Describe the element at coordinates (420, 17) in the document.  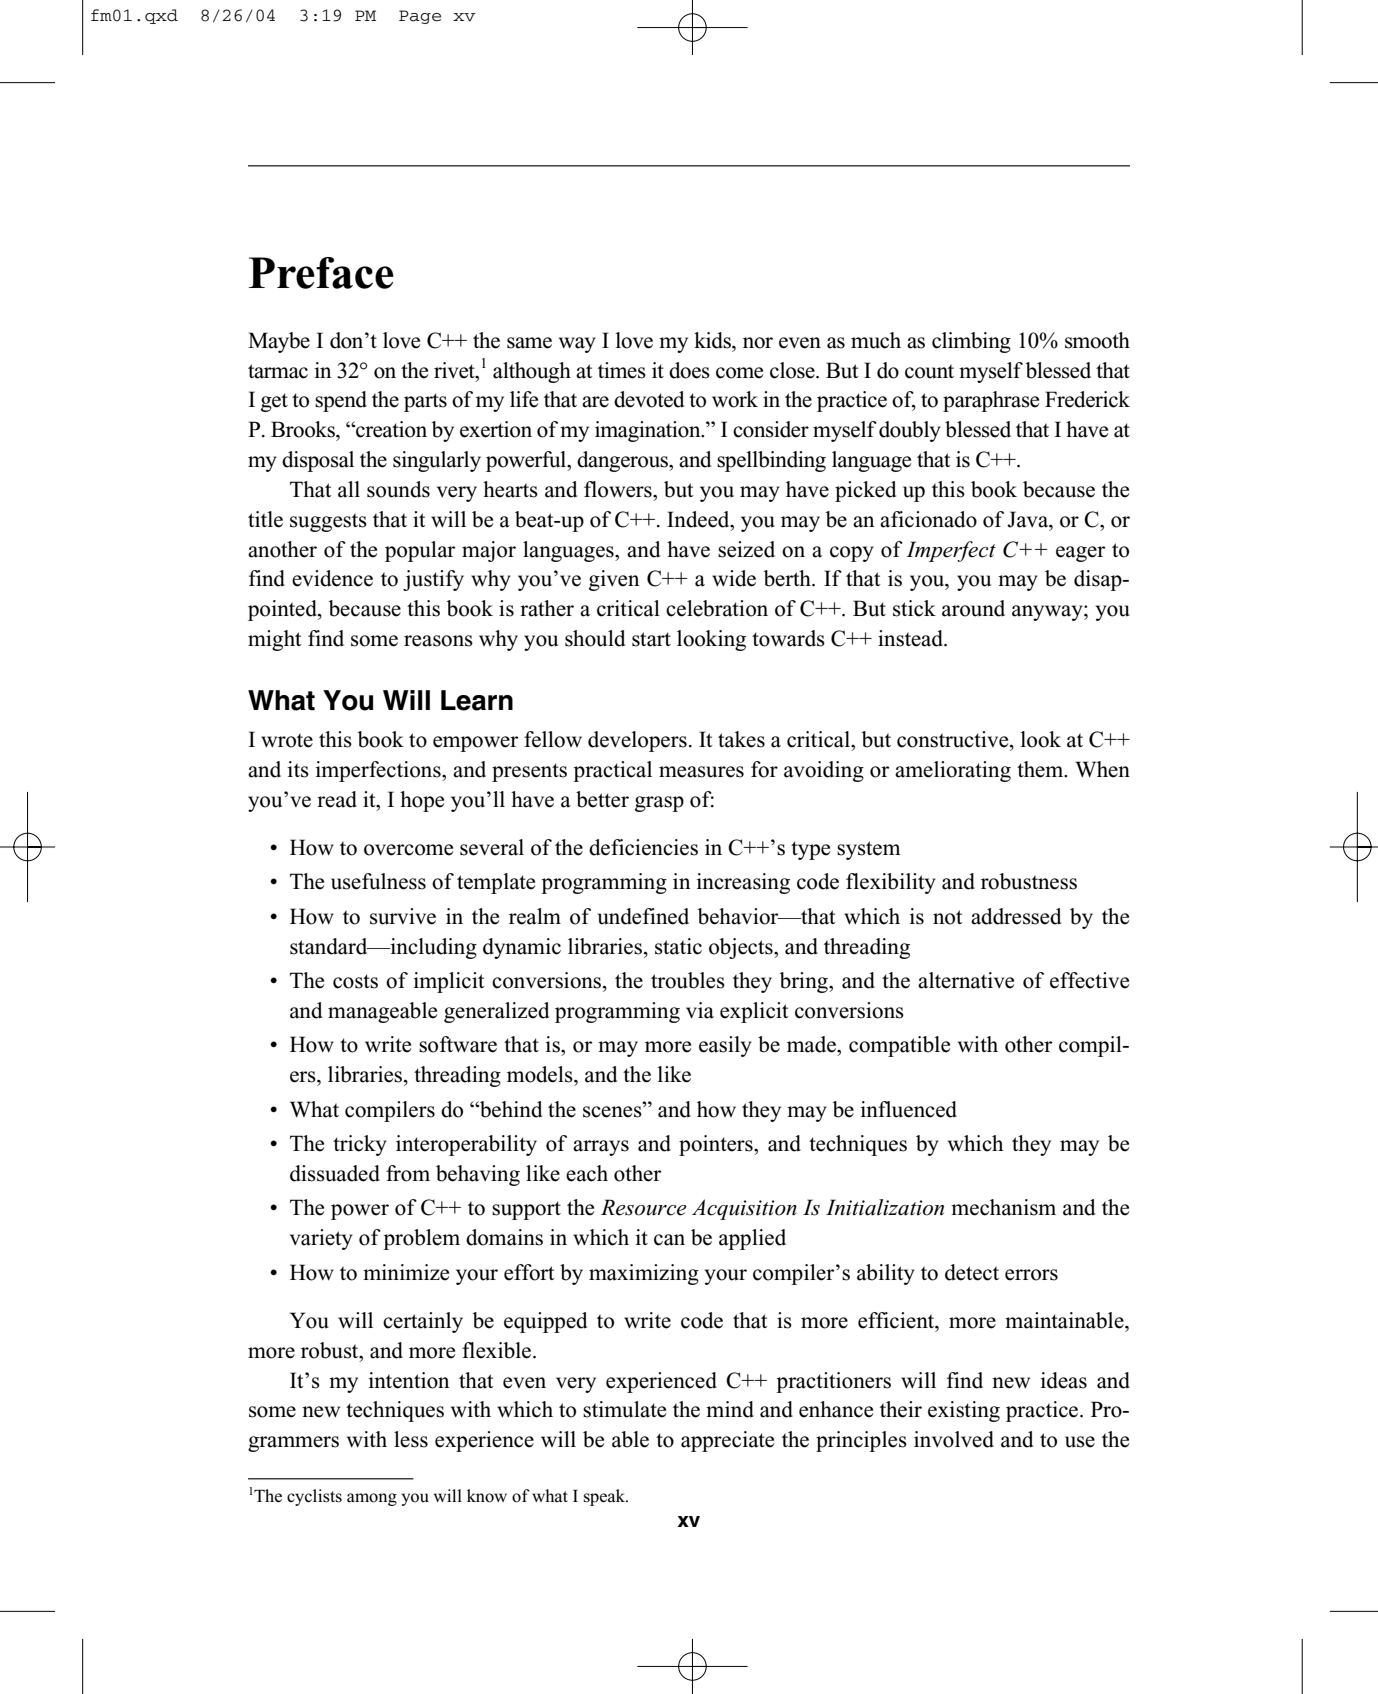
I see `Page` at that location.
